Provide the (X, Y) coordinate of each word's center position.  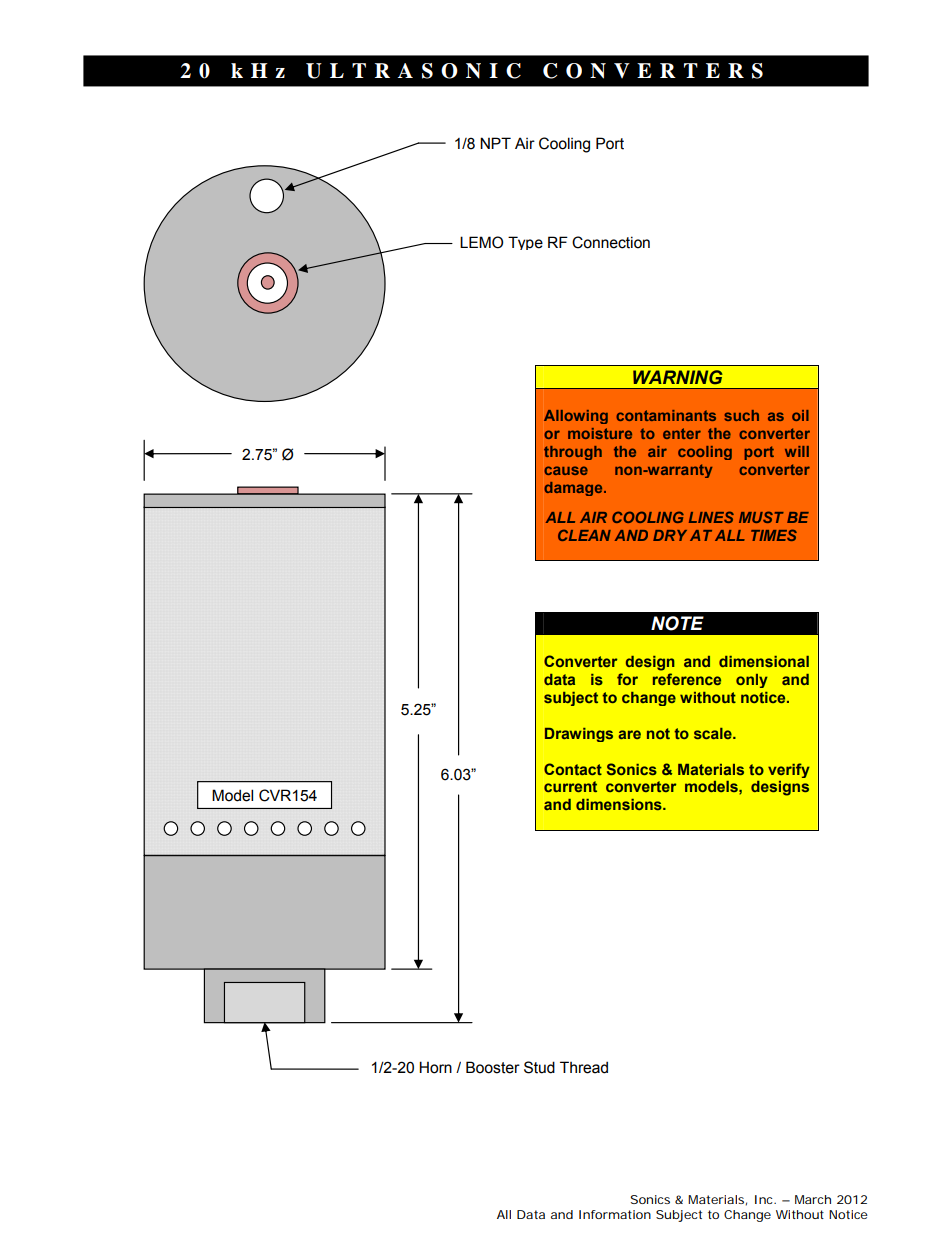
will (797, 451)
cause (566, 470)
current (570, 786)
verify (789, 770)
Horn (435, 1067)
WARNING (678, 377)
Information (615, 1214)
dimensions (620, 804)
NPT (495, 143)
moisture (600, 433)
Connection (611, 242)
